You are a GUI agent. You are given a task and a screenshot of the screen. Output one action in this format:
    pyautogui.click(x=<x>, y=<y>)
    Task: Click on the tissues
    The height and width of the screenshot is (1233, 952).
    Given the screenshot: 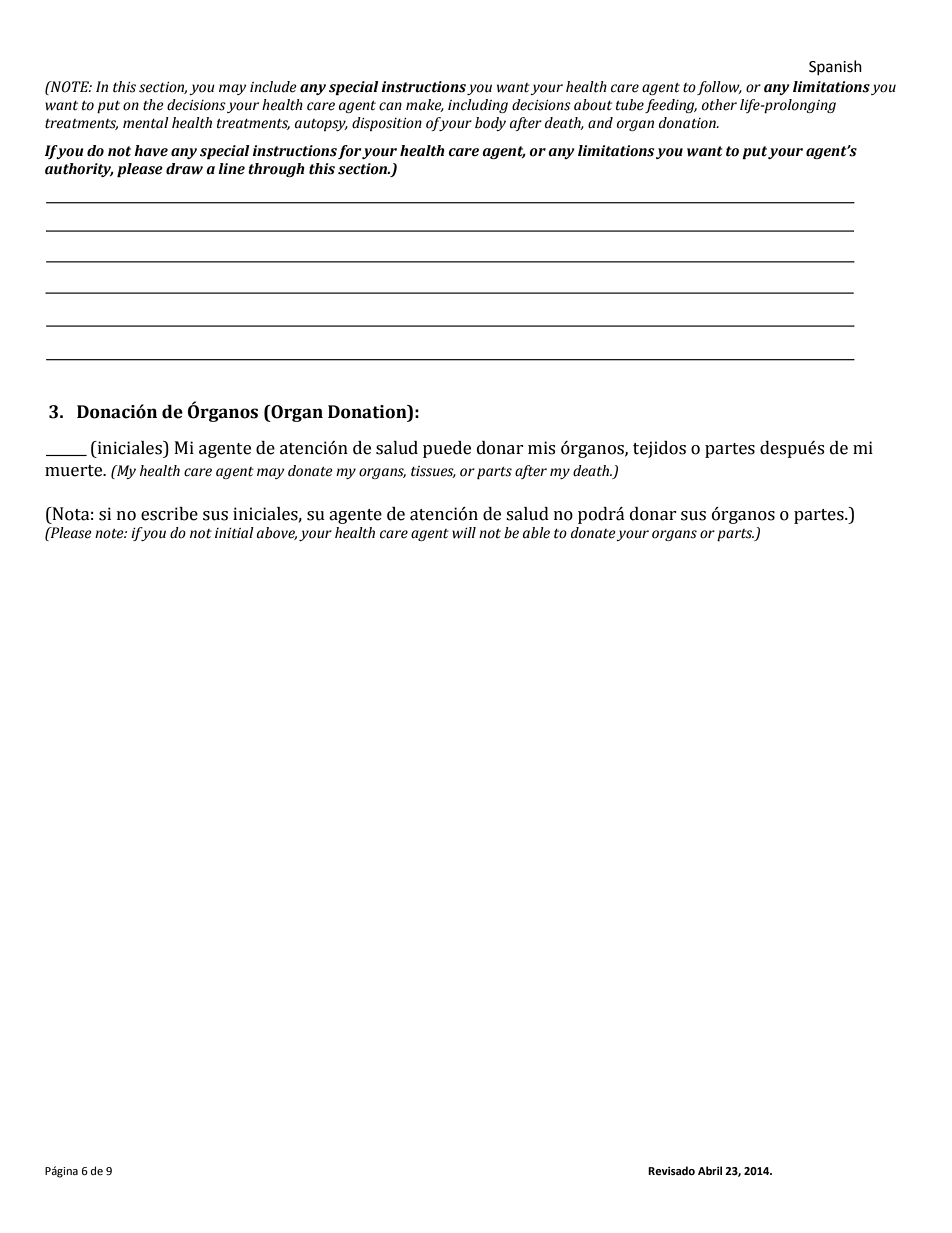 What is the action you would take?
    pyautogui.click(x=433, y=472)
